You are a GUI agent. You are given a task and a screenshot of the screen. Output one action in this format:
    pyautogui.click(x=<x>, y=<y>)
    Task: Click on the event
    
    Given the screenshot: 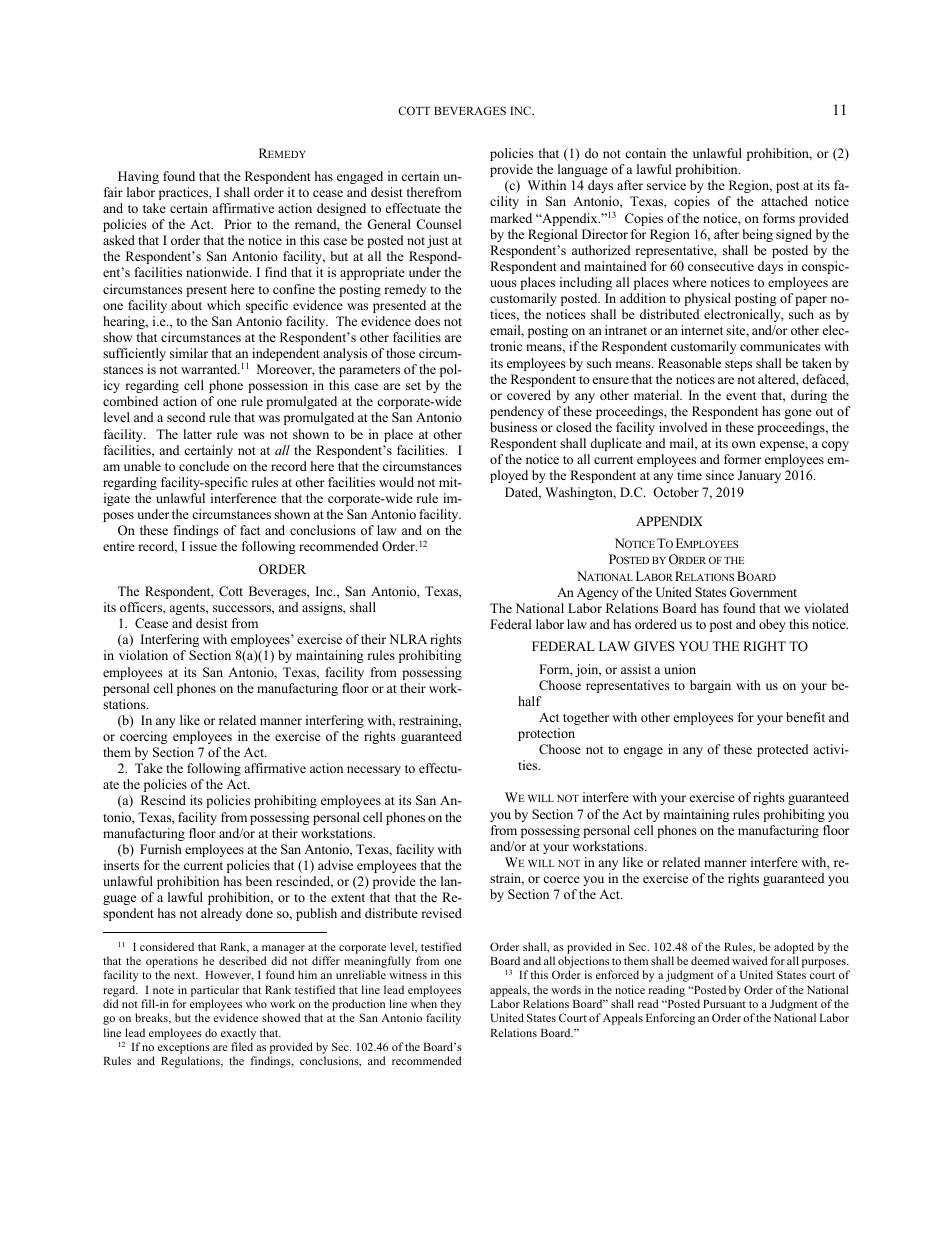 What is the action you would take?
    pyautogui.click(x=741, y=396)
